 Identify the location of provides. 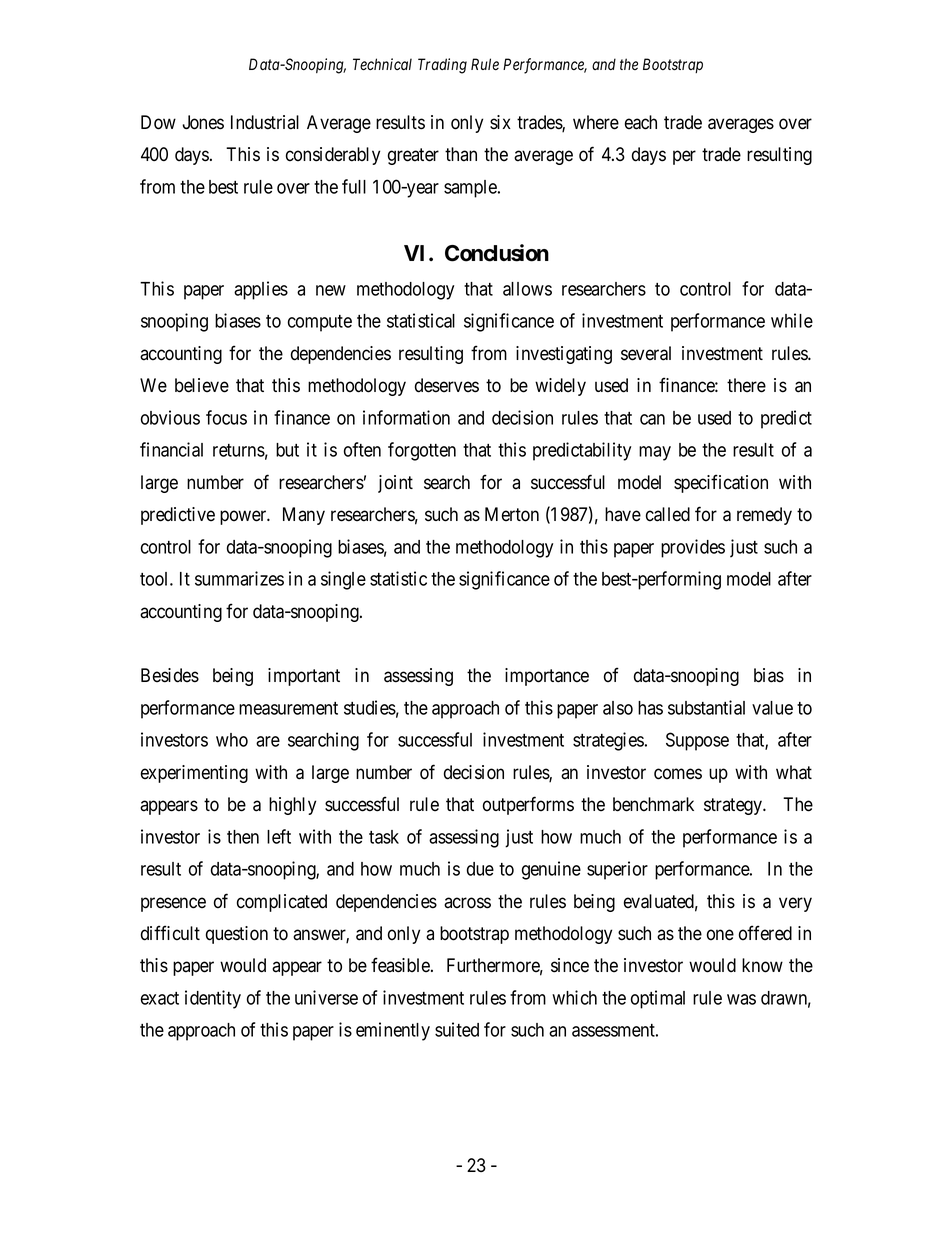
(693, 548).
